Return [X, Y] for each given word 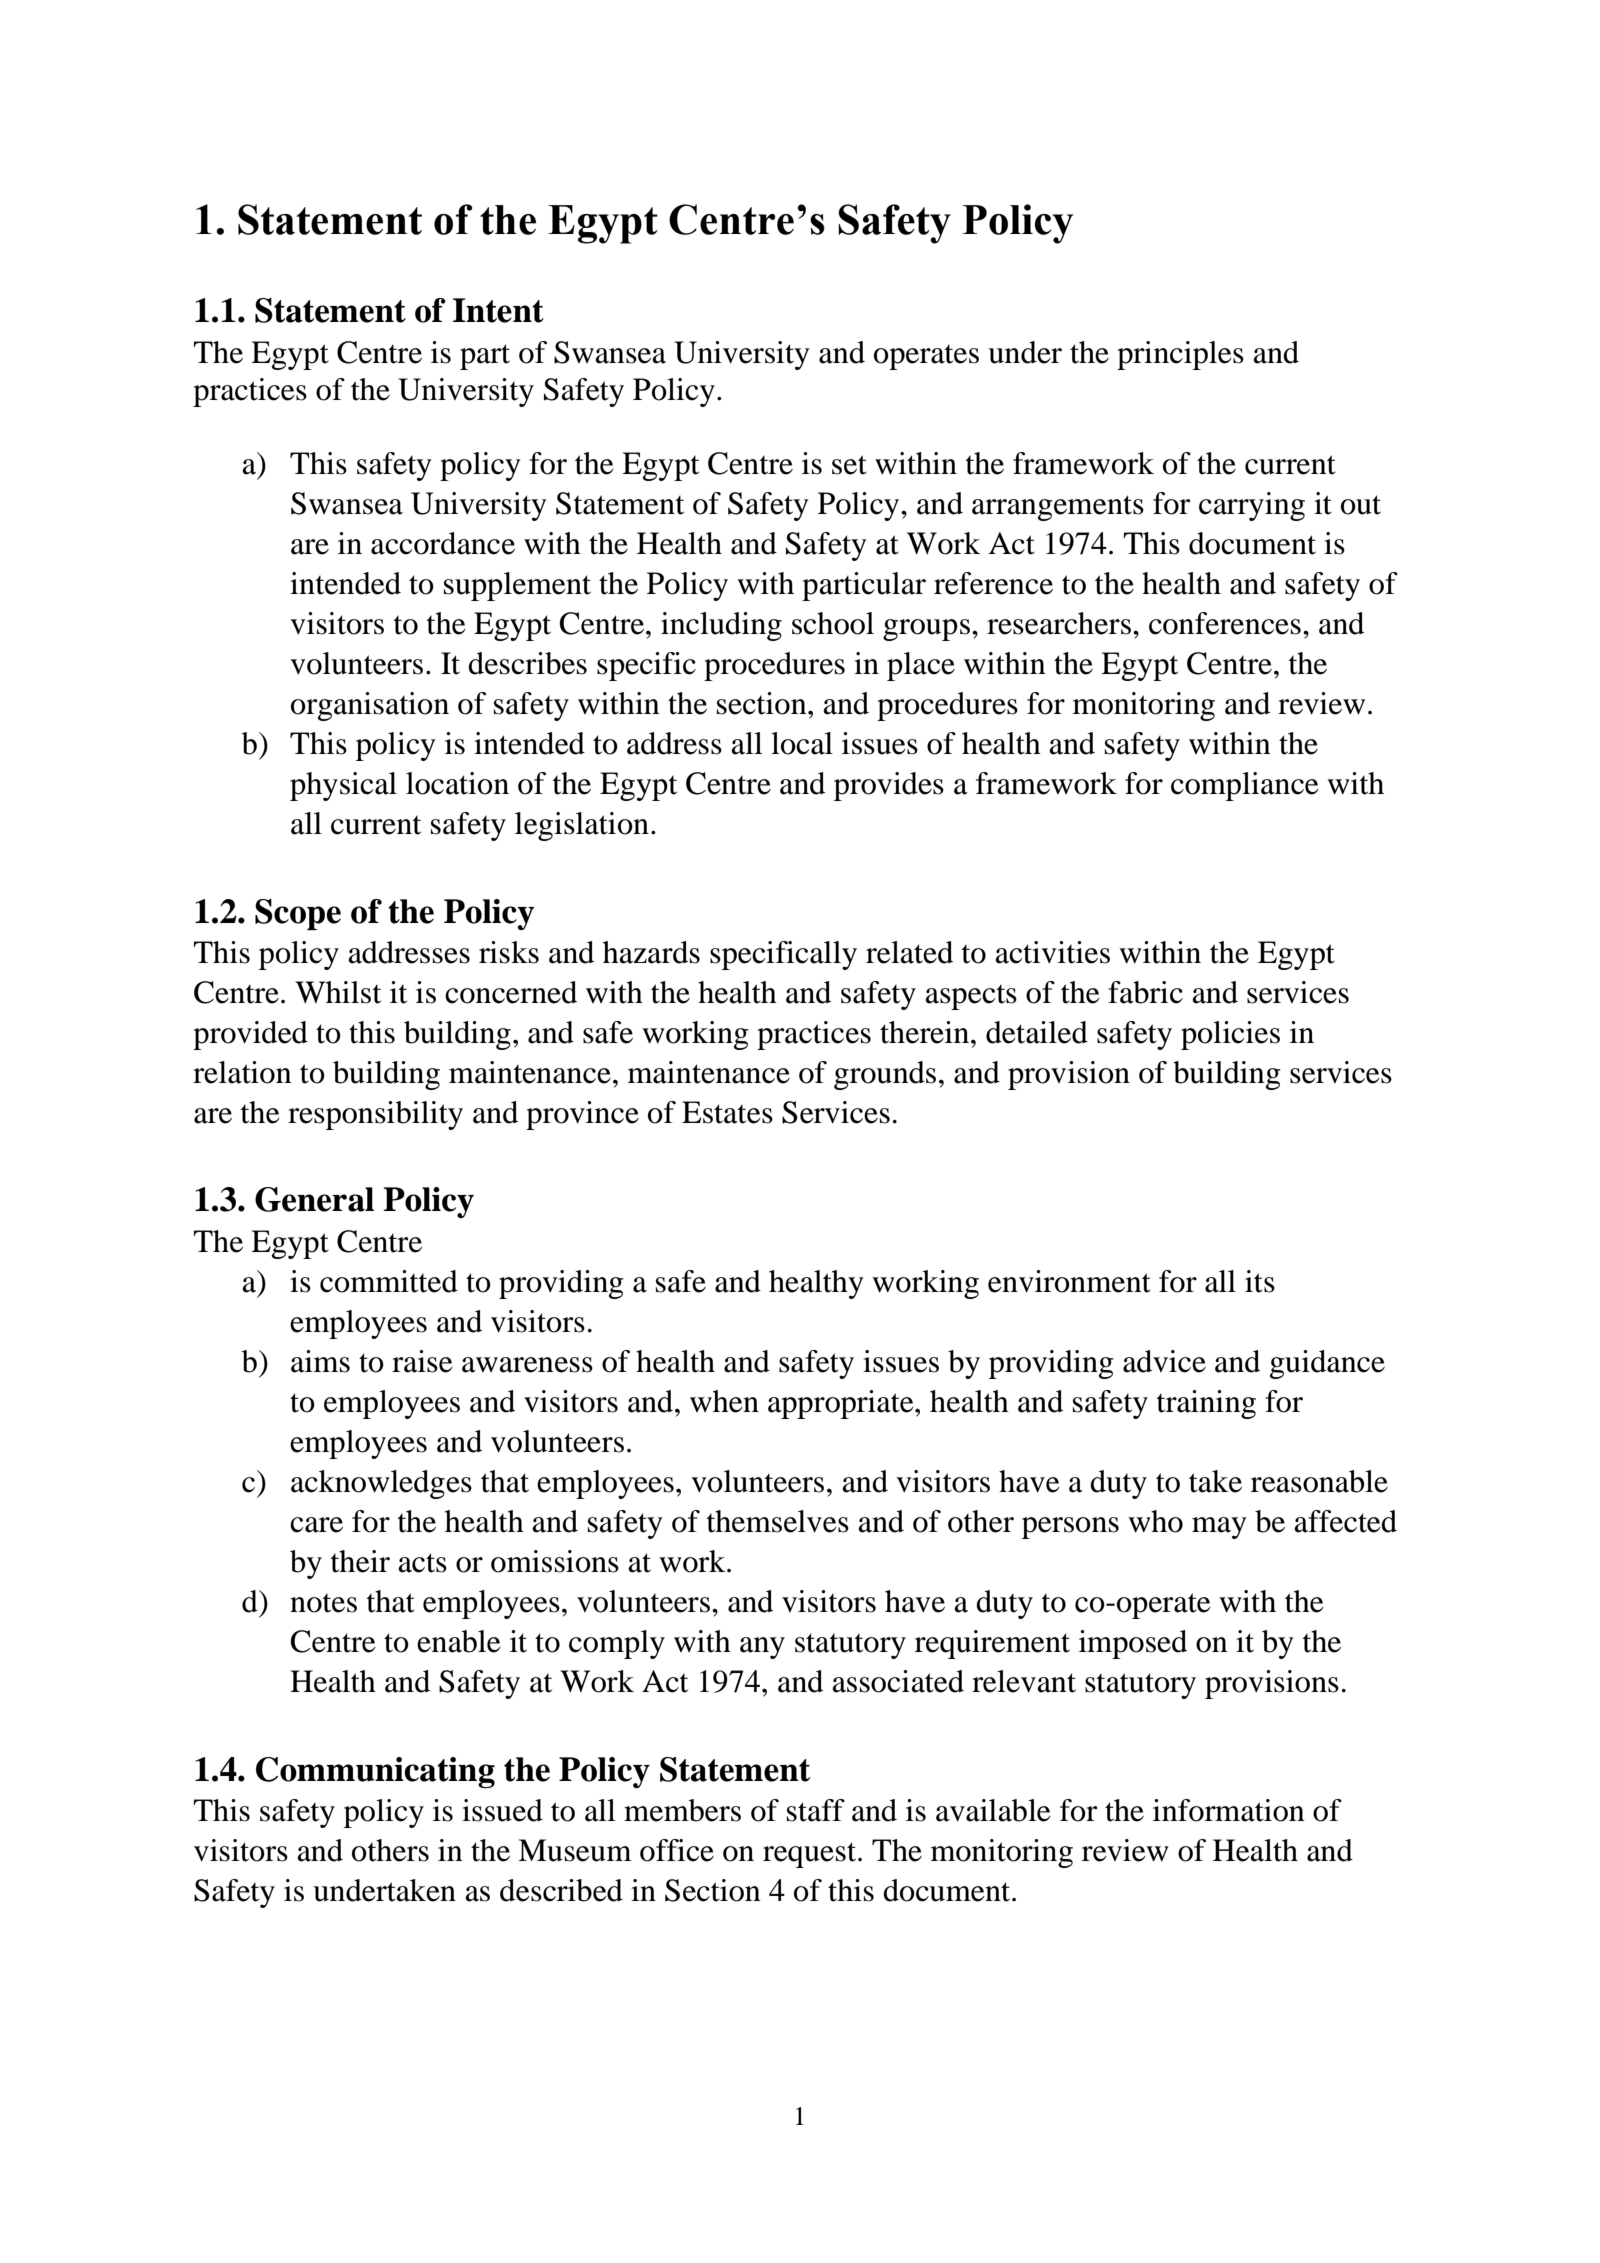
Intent [498, 310]
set [849, 465]
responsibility [375, 1115]
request [811, 1855]
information [1229, 1810]
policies [1230, 1035]
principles [1180, 355]
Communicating [375, 1772]
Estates [727, 1112]
